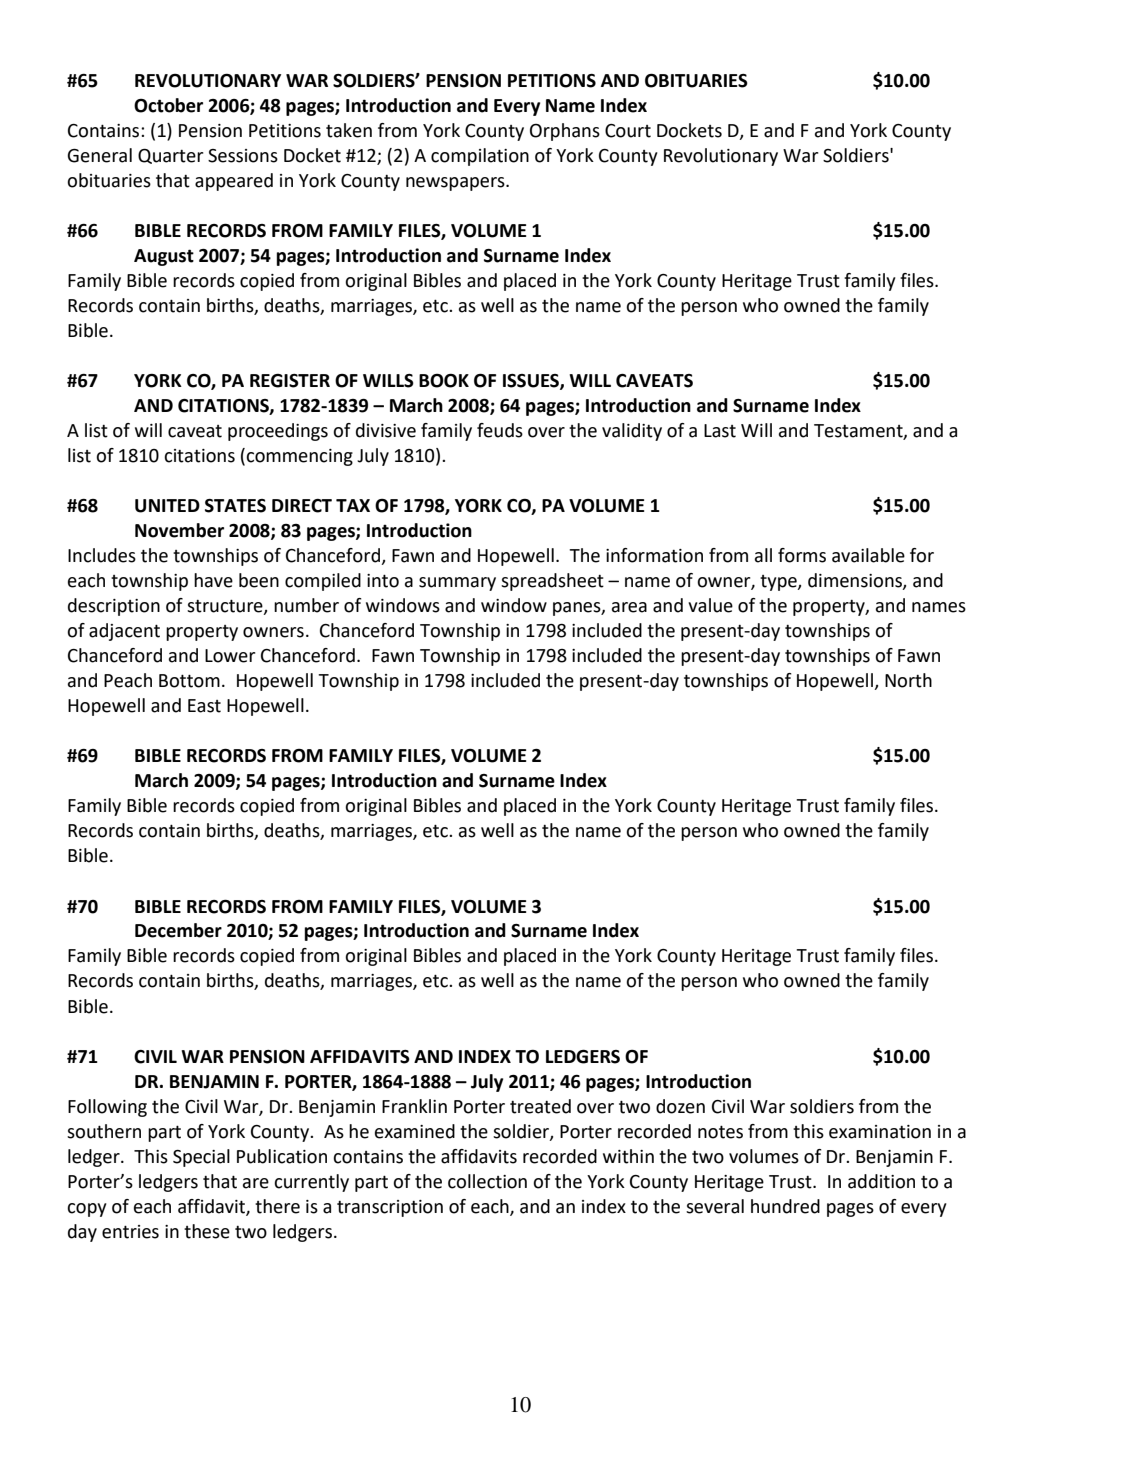 Image resolution: width=1141 pixels, height=1476 pixels. I want to click on these, so click(207, 1231).
